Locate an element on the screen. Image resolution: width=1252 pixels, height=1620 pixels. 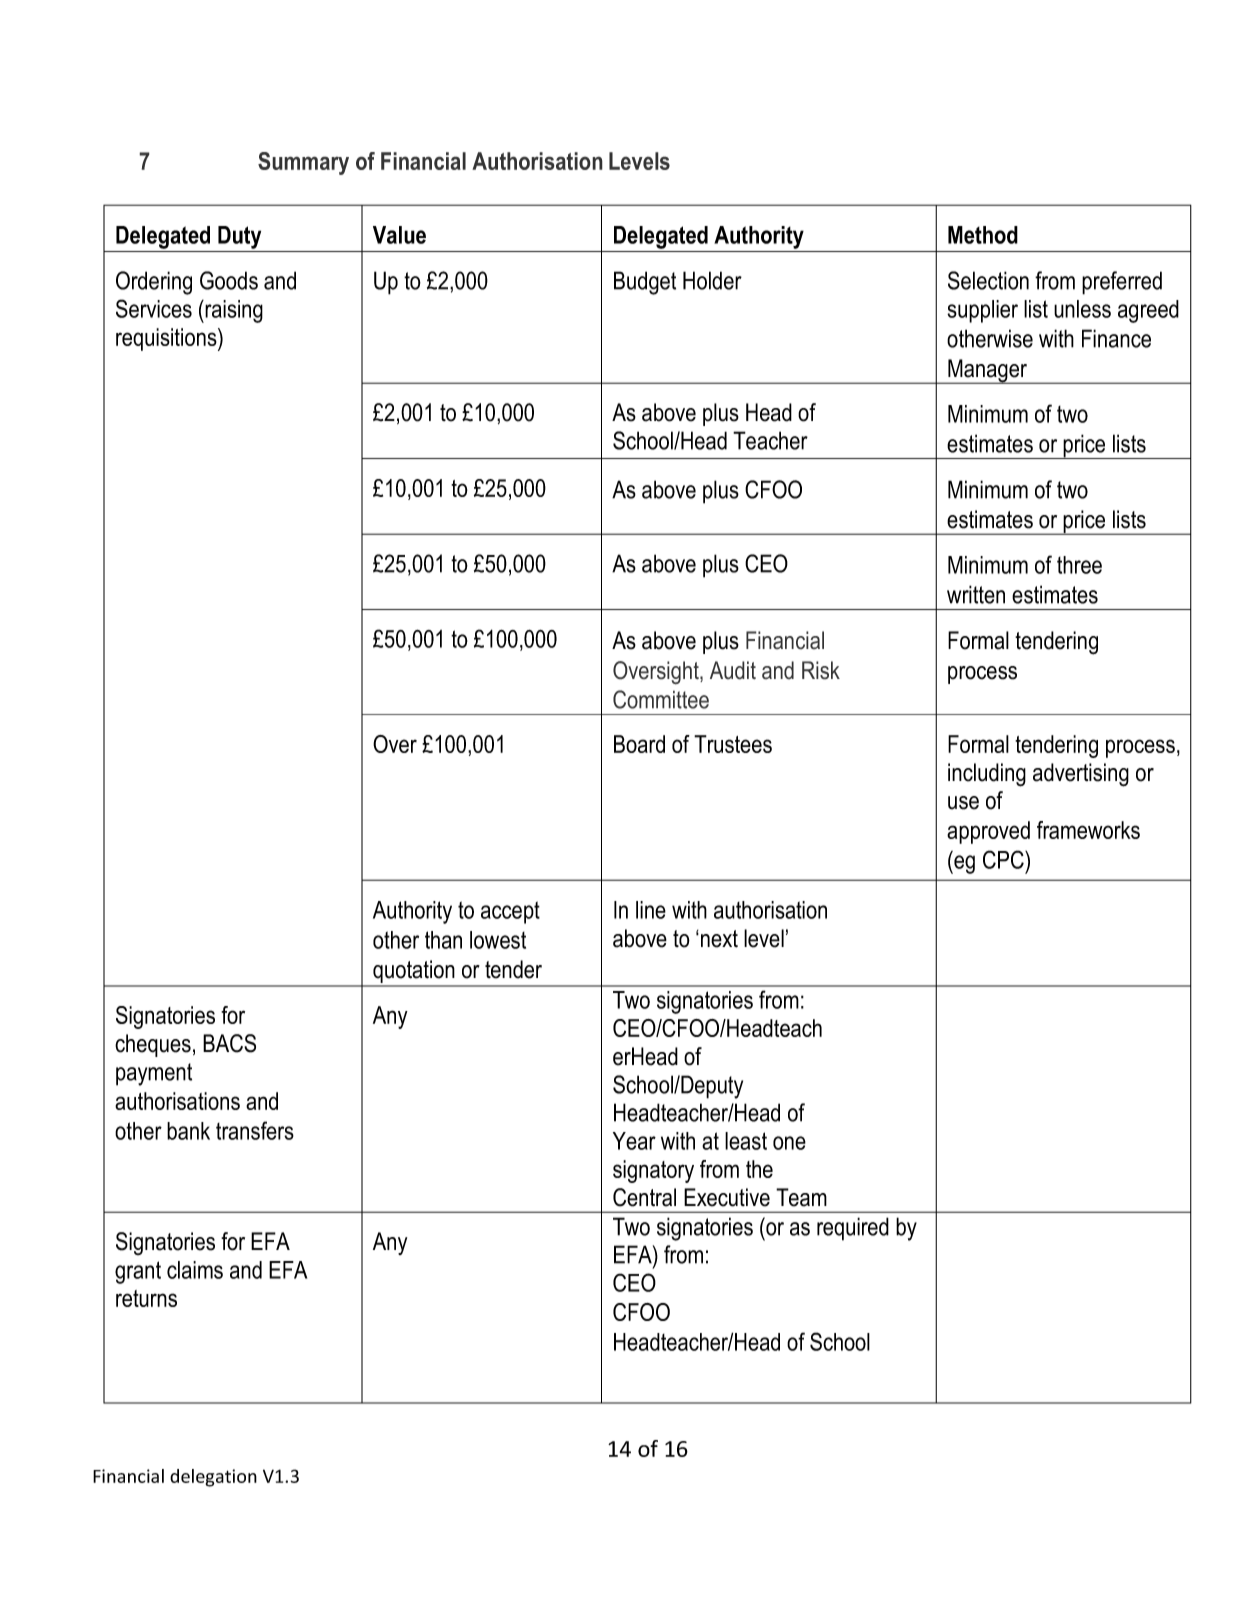
Central is located at coordinates (644, 1197).
